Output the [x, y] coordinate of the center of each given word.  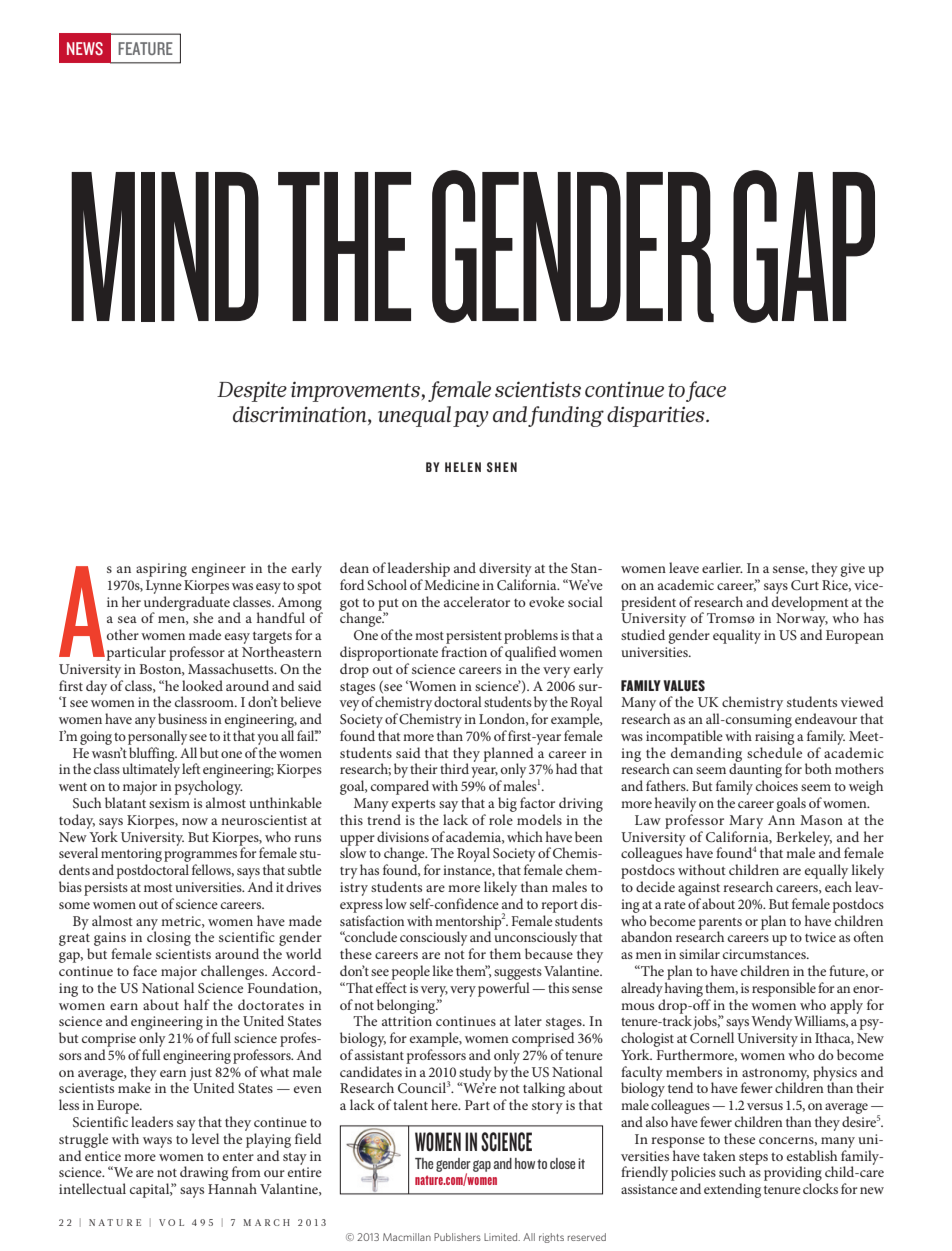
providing [793, 1175]
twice [820, 937]
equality [737, 636]
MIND [165, 247]
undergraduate [187, 604]
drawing [204, 1173]
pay [471, 419]
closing [169, 937]
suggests [518, 974]
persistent [474, 637]
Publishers [457, 1237]
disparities [657, 416]
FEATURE [145, 48]
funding [566, 416]
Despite [252, 391]
